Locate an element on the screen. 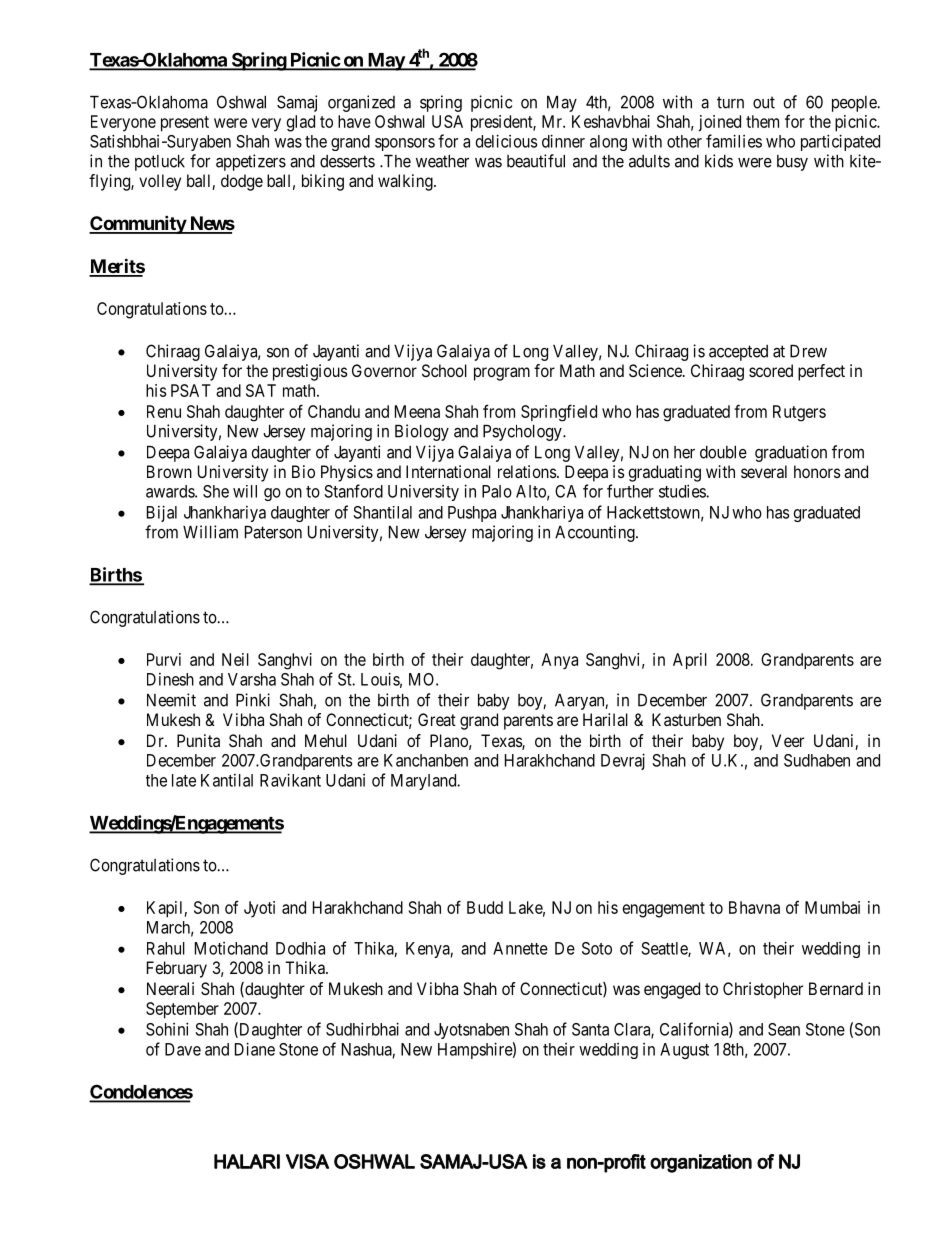 This screenshot has height=1233, width=952. Veer is located at coordinates (788, 740).
